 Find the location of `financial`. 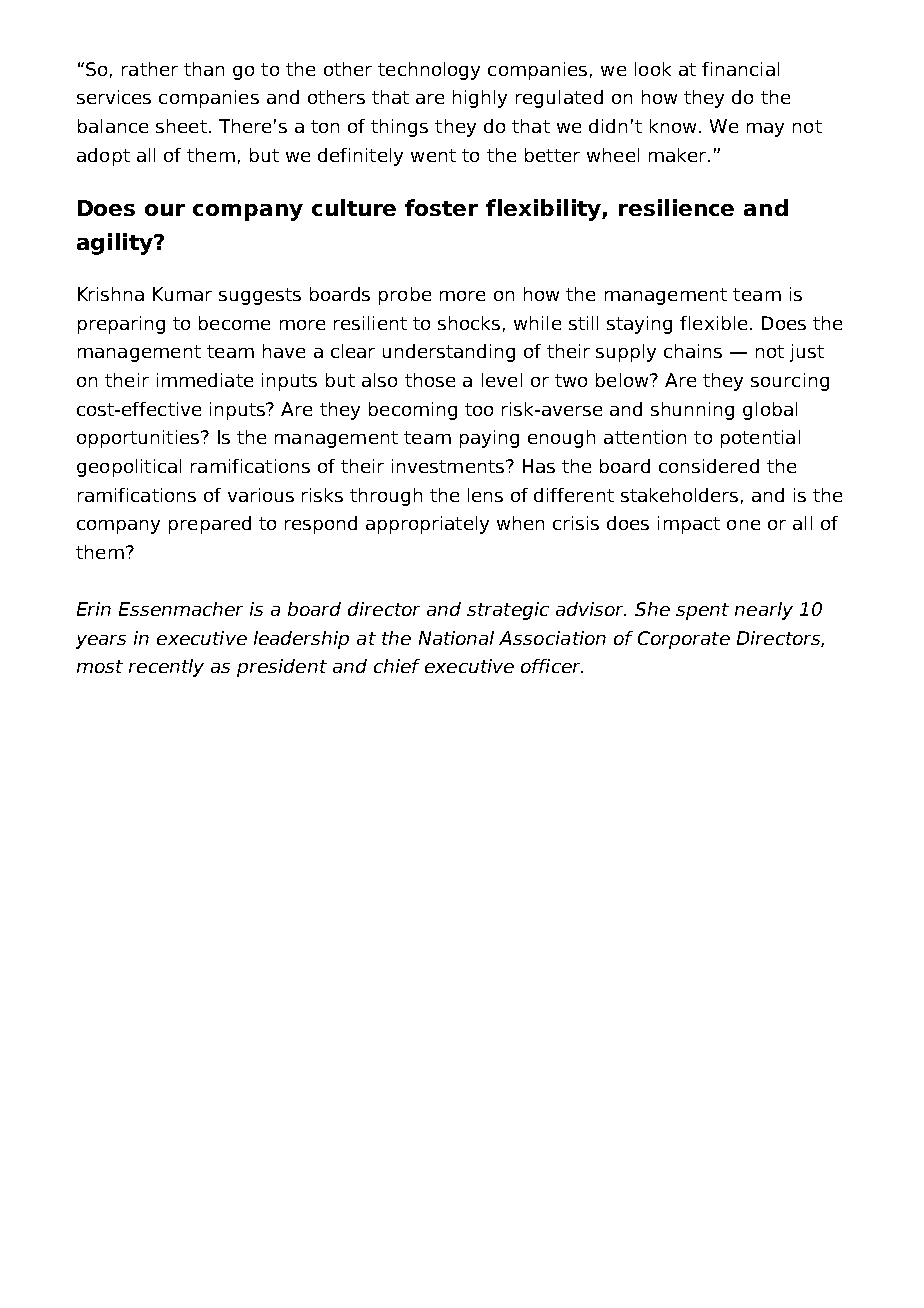

financial is located at coordinates (740, 69).
